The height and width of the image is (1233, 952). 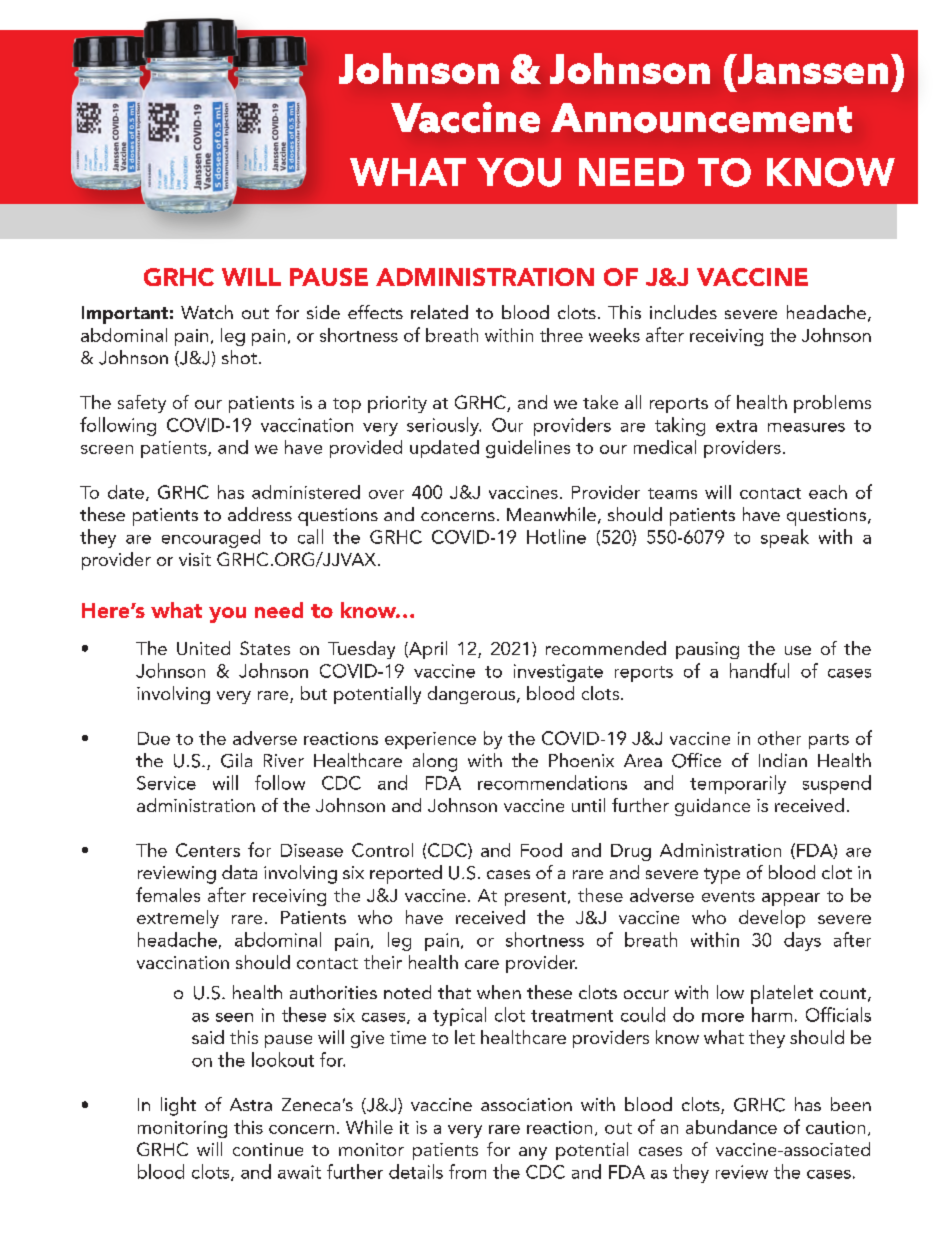 I want to click on Janssen, so click(x=811, y=69).
